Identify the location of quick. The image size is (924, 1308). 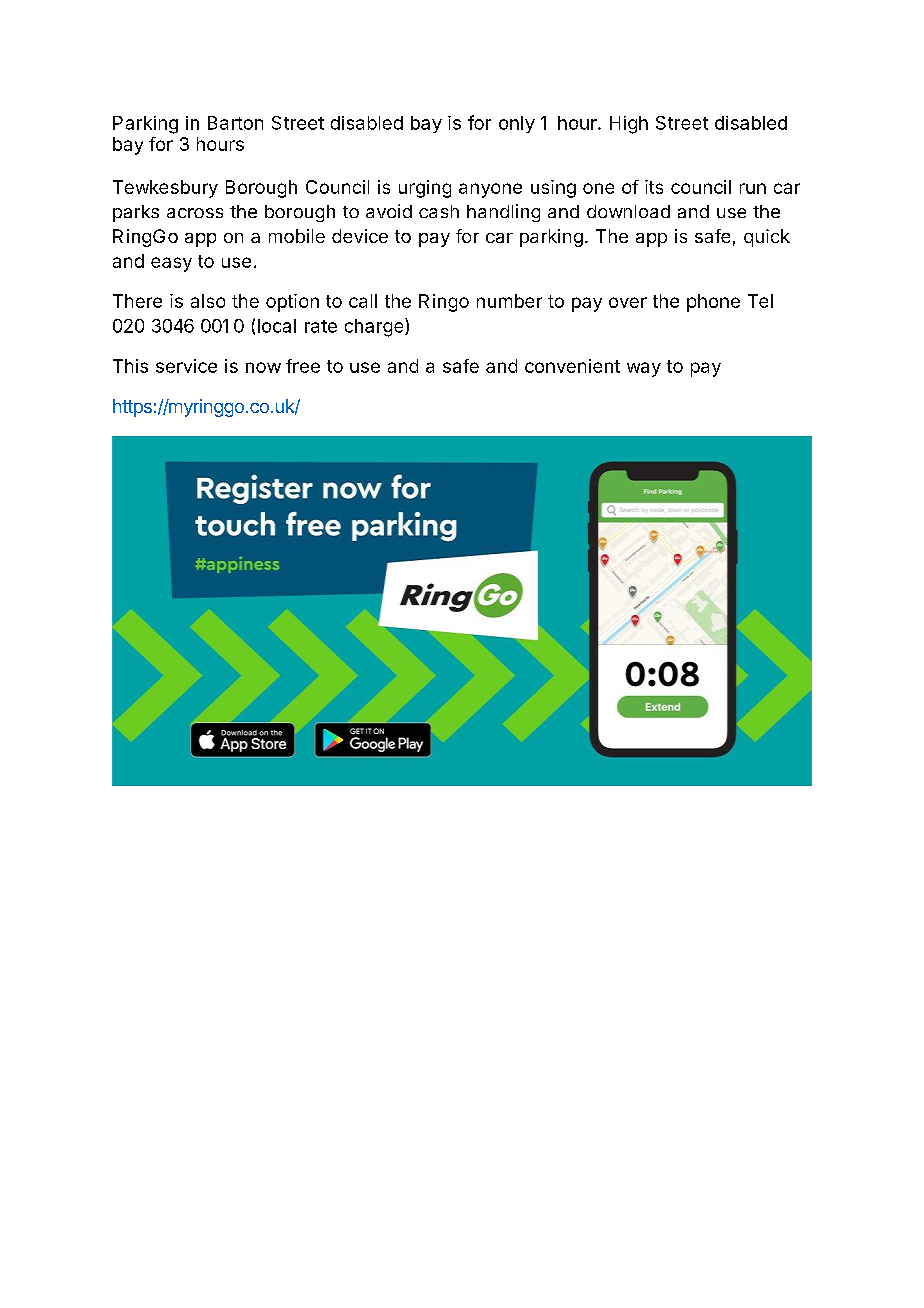
(767, 238).
